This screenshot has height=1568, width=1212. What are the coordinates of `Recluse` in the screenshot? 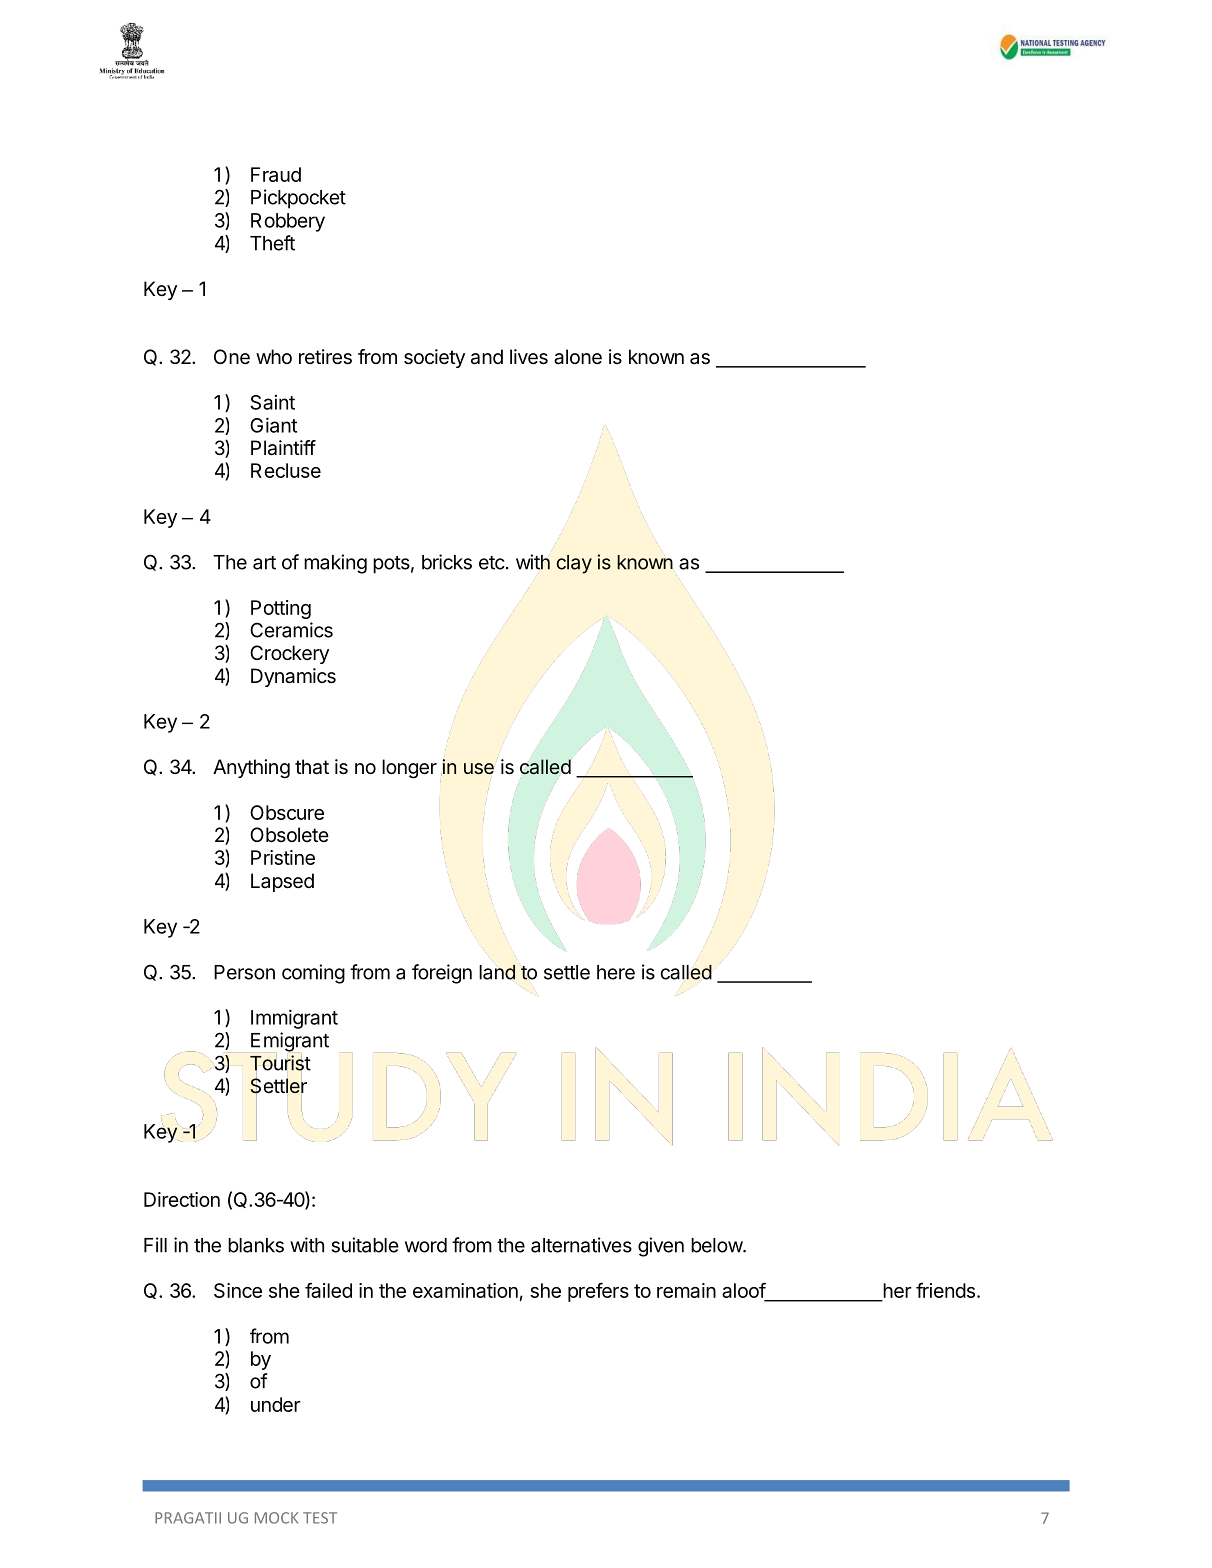 It's located at (286, 470).
